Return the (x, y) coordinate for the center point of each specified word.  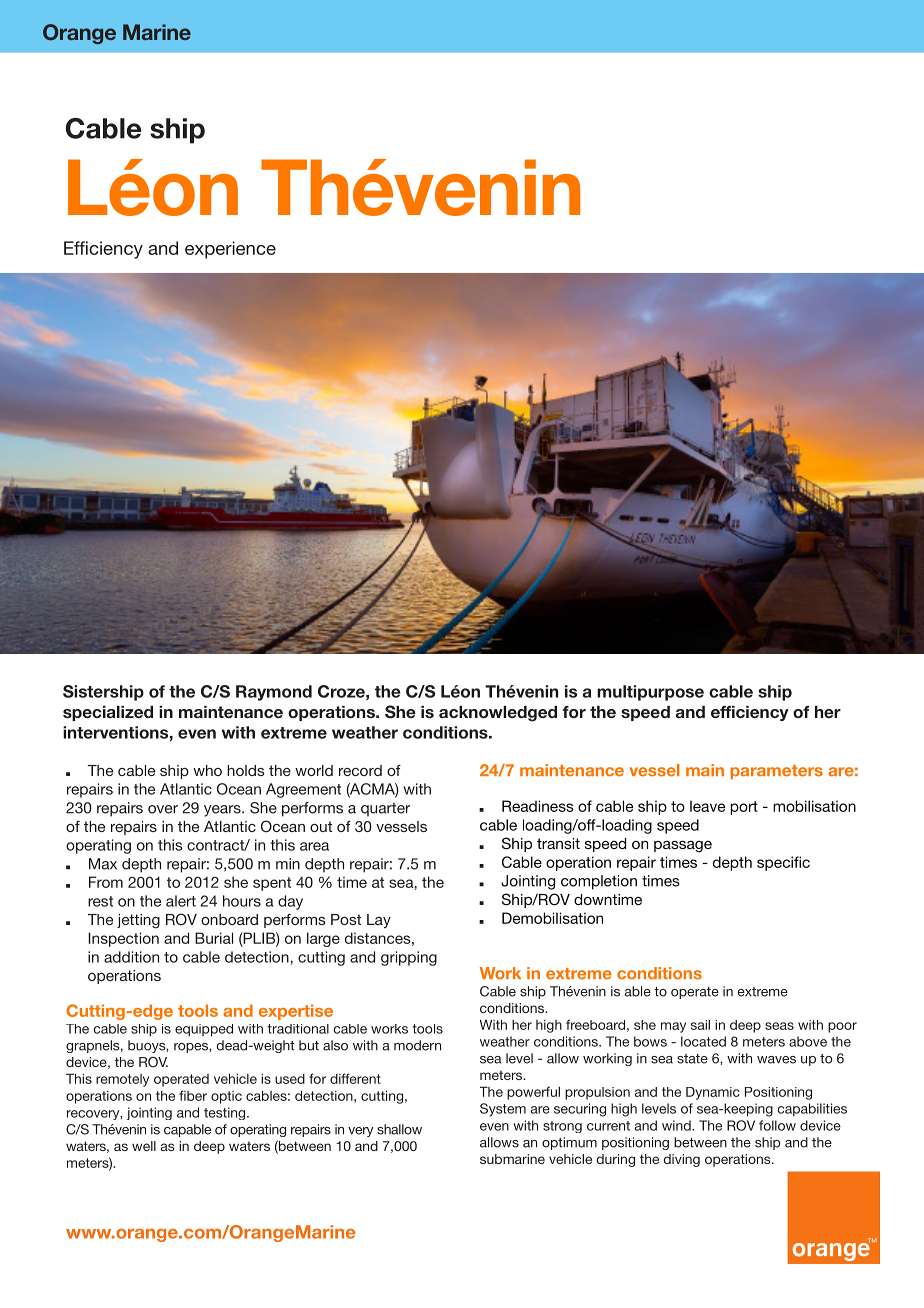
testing (226, 1113)
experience (230, 250)
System (503, 1110)
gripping (409, 958)
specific (783, 863)
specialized (108, 713)
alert (181, 901)
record (360, 770)
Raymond (274, 693)
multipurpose (650, 693)
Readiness (538, 806)
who (207, 770)
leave (707, 806)
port (744, 808)
